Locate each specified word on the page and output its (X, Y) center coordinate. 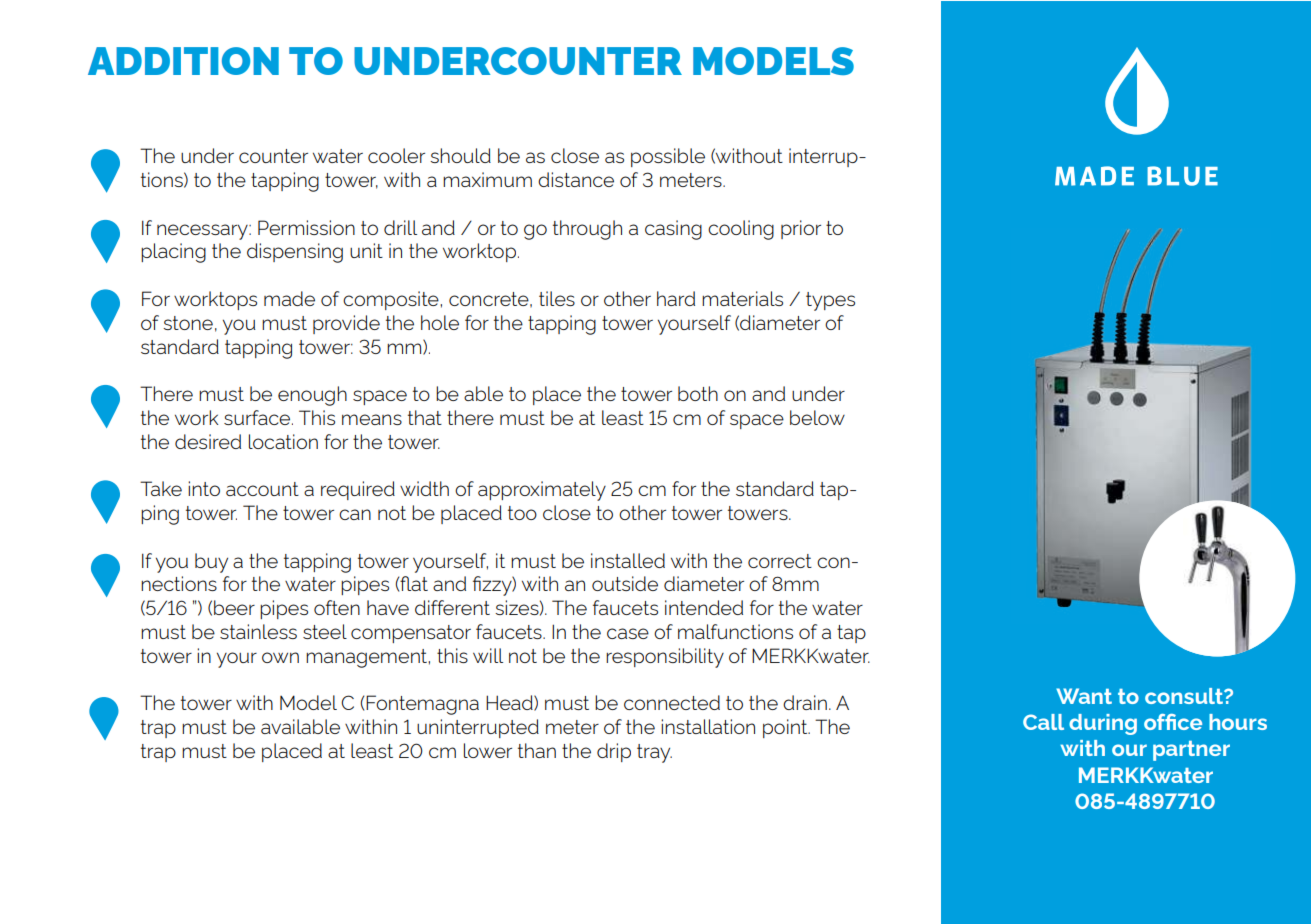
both (698, 393)
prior (801, 229)
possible (668, 157)
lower (488, 750)
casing (673, 230)
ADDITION (183, 61)
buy (211, 563)
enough (312, 396)
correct (780, 561)
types (830, 301)
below (817, 417)
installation (708, 726)
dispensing (295, 253)
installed (628, 560)
